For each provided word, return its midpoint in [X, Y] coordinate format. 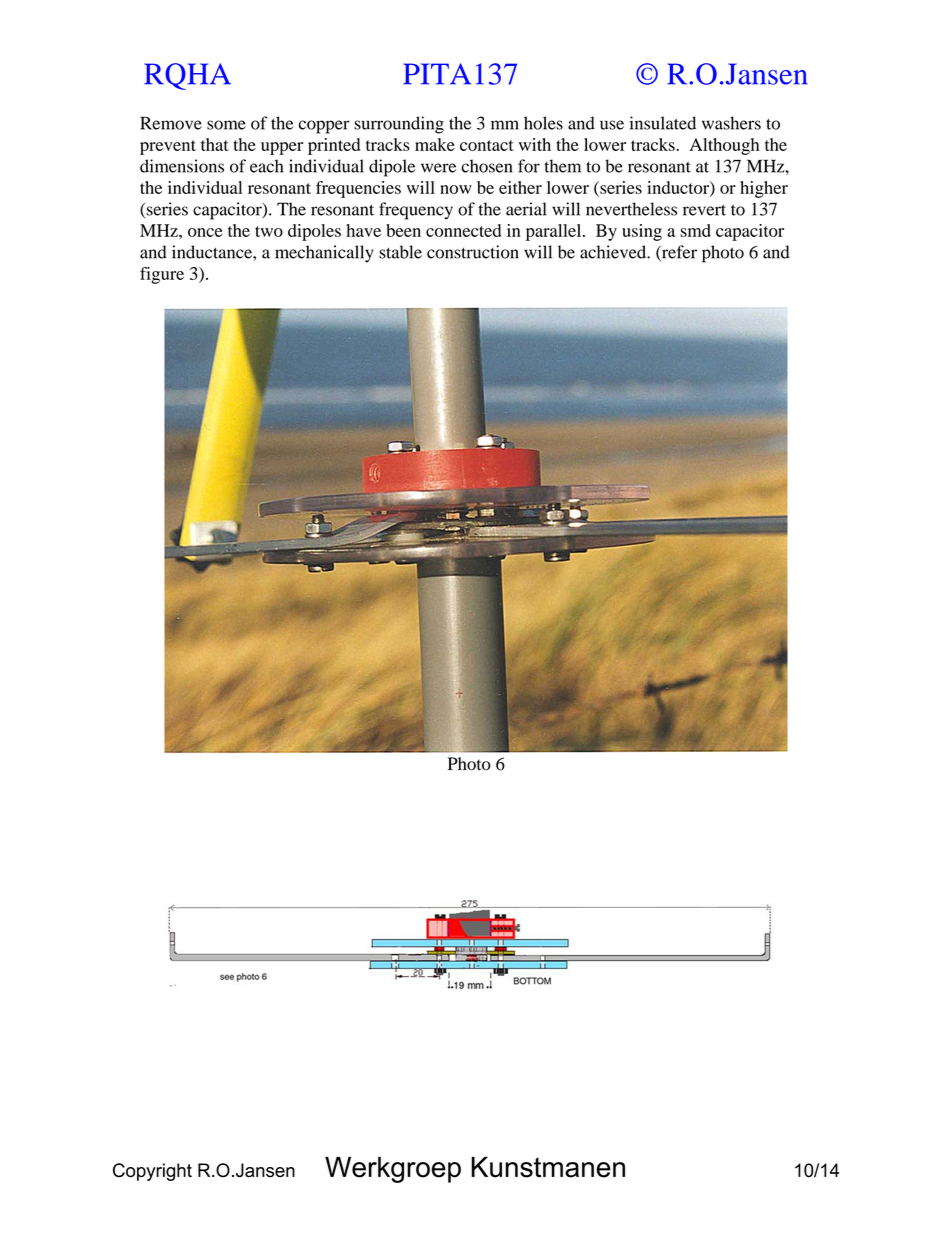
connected [463, 230]
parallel [555, 232]
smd [695, 230]
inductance [213, 252]
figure [162, 275]
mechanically [324, 254]
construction [473, 252]
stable [400, 252]
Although [724, 146]
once [205, 232]
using [642, 232]
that [215, 144]
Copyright [152, 1172]
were [438, 168]
